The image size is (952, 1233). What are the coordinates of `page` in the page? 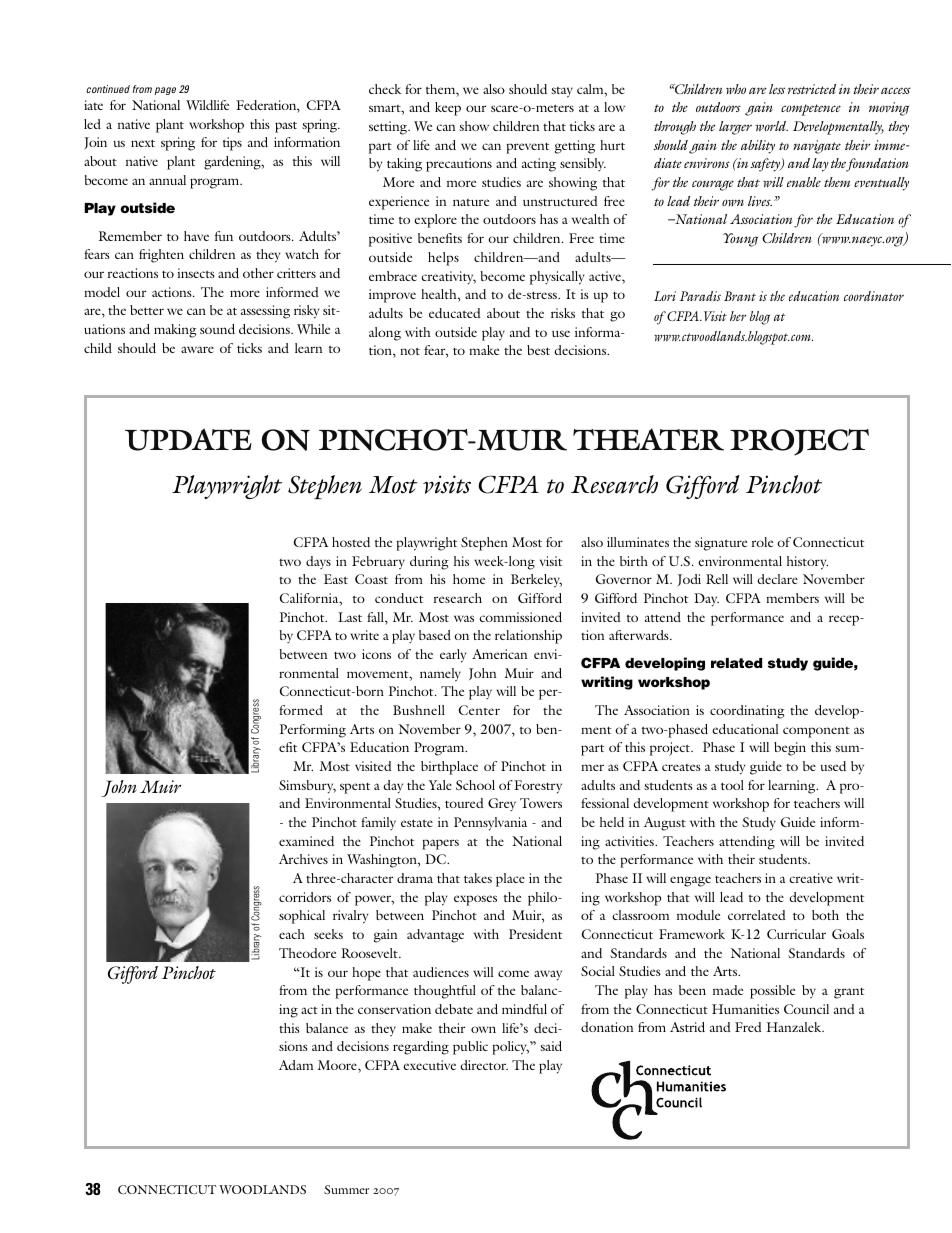 It's located at (165, 91).
